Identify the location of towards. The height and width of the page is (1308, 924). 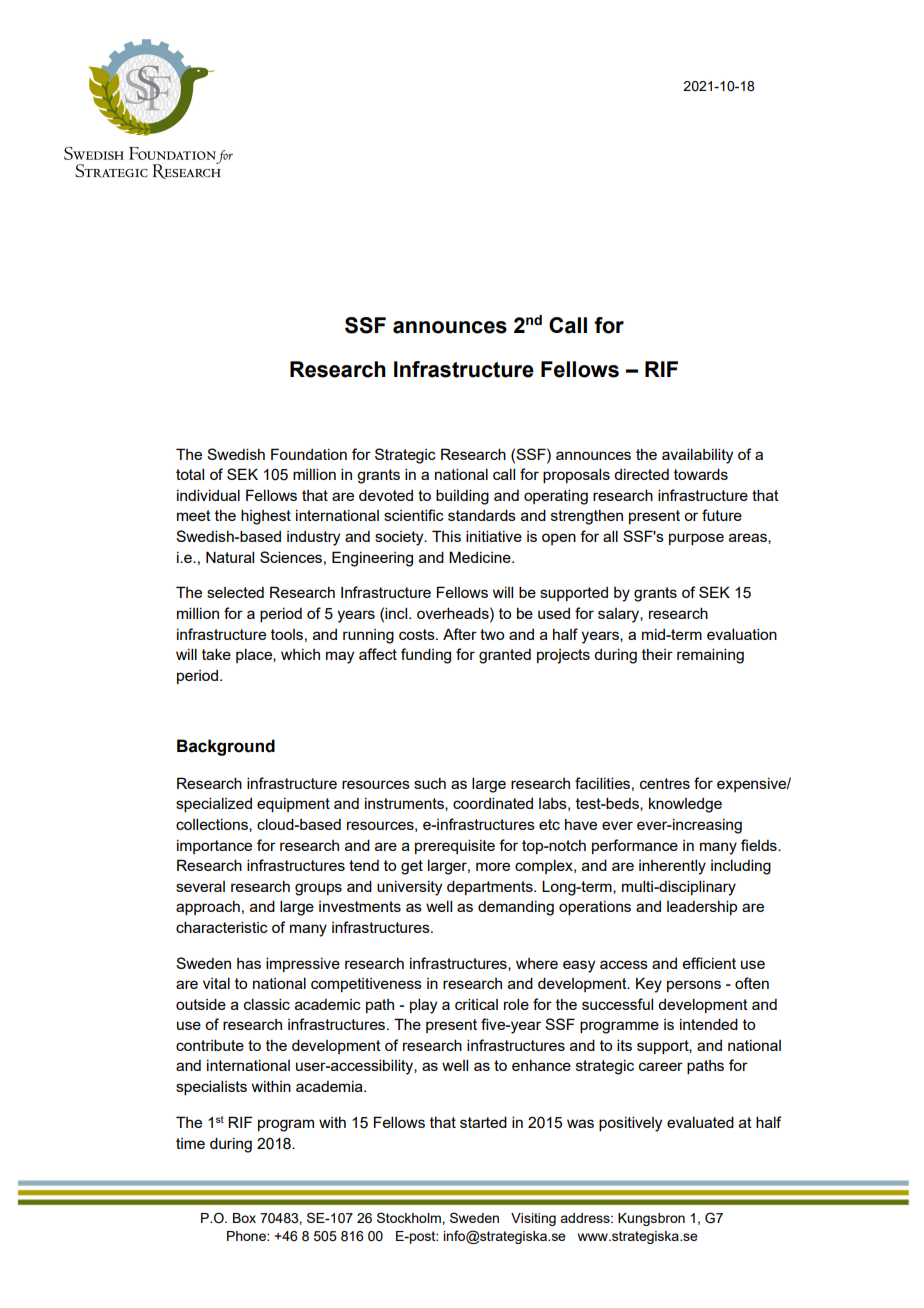
(701, 474).
